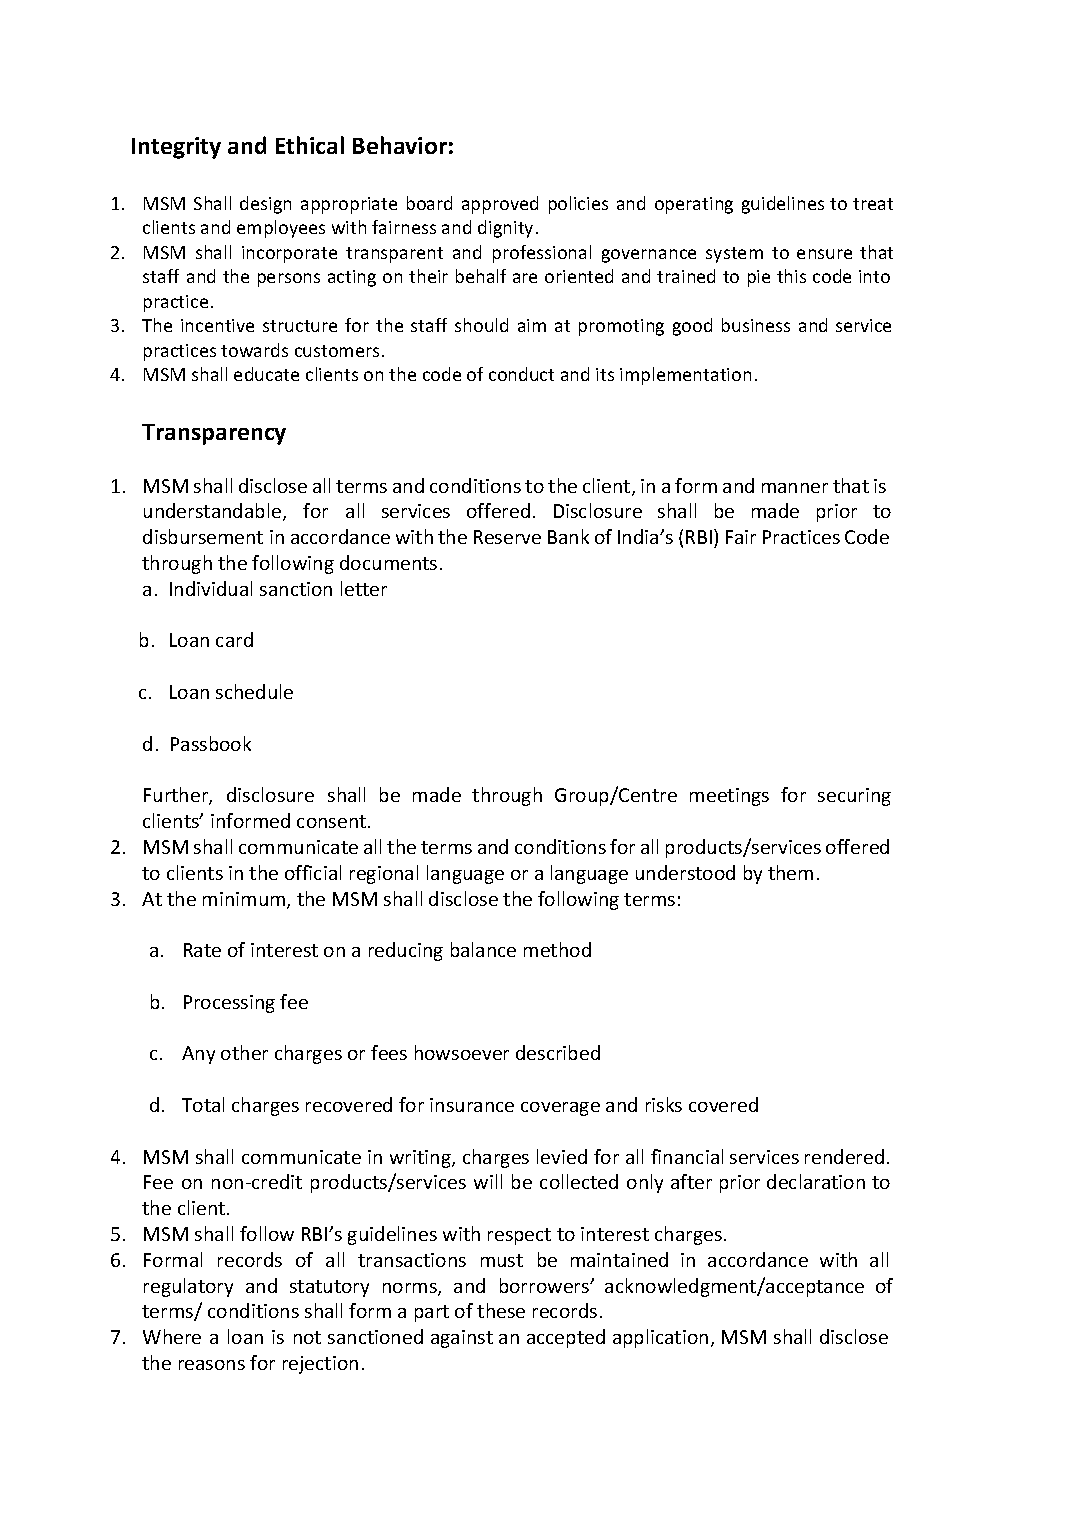 Image resolution: width=1079 pixels, height=1527 pixels. Describe the element at coordinates (521, 374) in the screenshot. I see `conduct` at that location.
